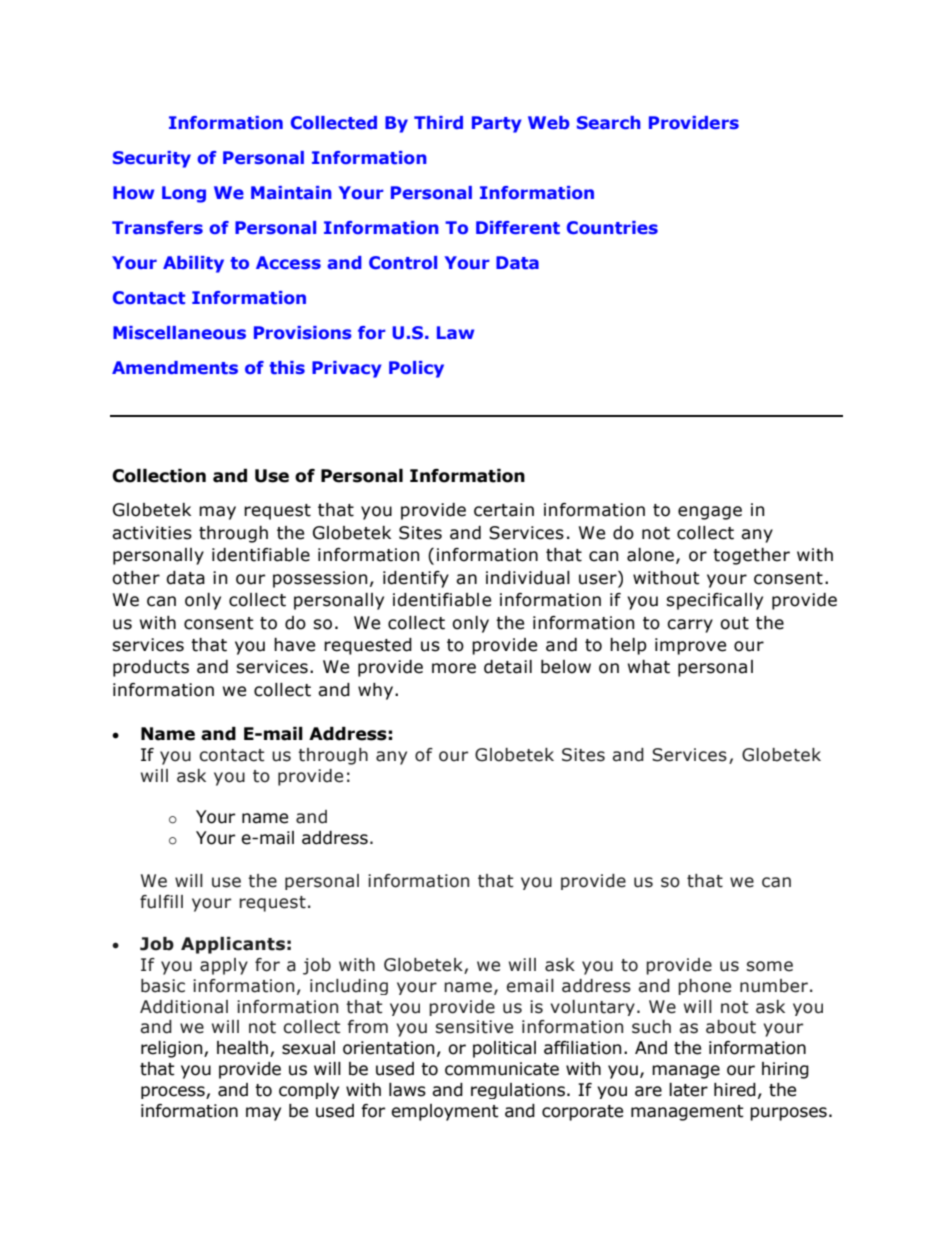 This page has width=952, height=1233. What do you see at coordinates (152, 159) in the page?
I see `Security` at bounding box center [152, 159].
